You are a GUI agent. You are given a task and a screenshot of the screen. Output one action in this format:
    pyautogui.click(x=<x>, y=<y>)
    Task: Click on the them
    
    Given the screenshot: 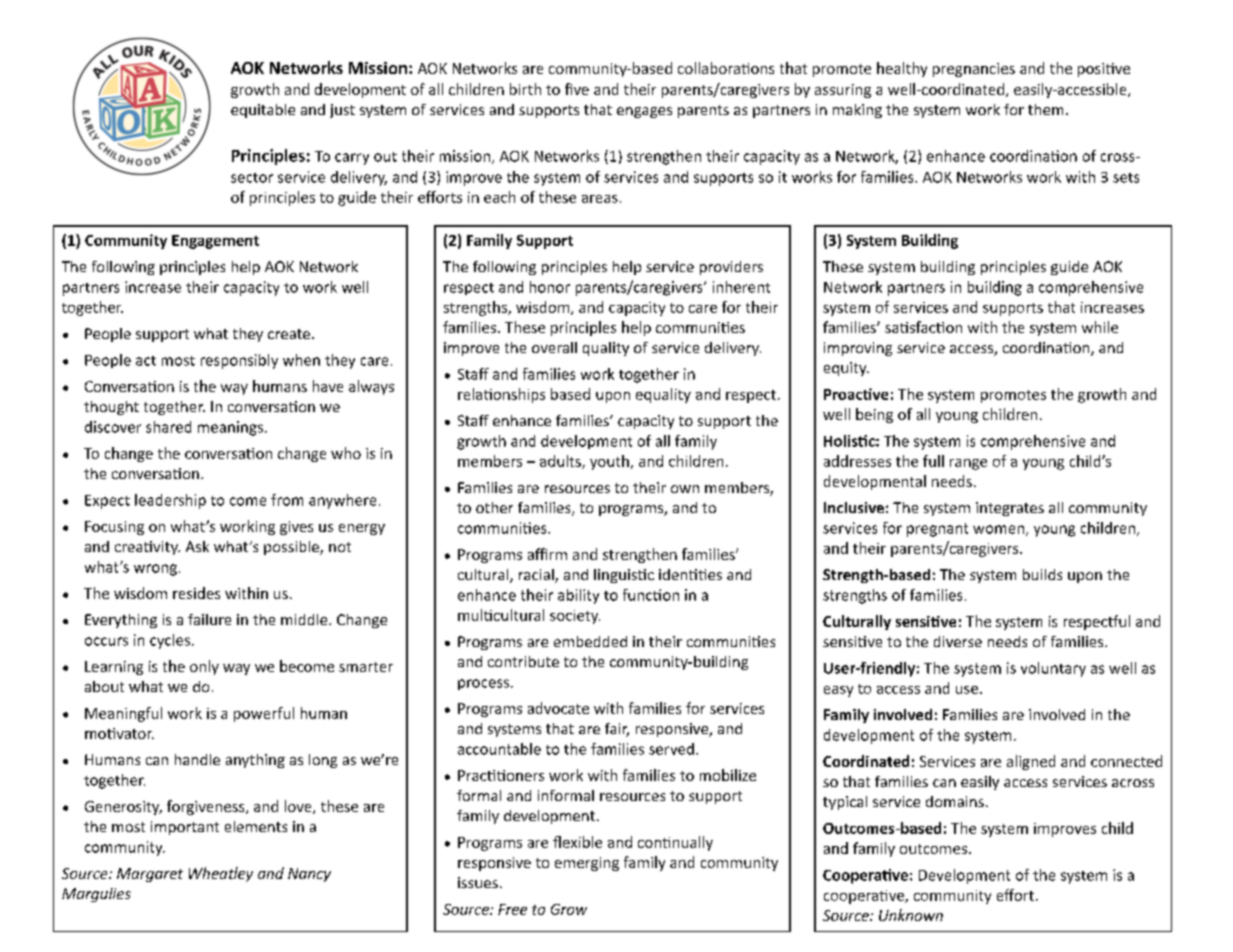 What is the action you would take?
    pyautogui.click(x=1045, y=109)
